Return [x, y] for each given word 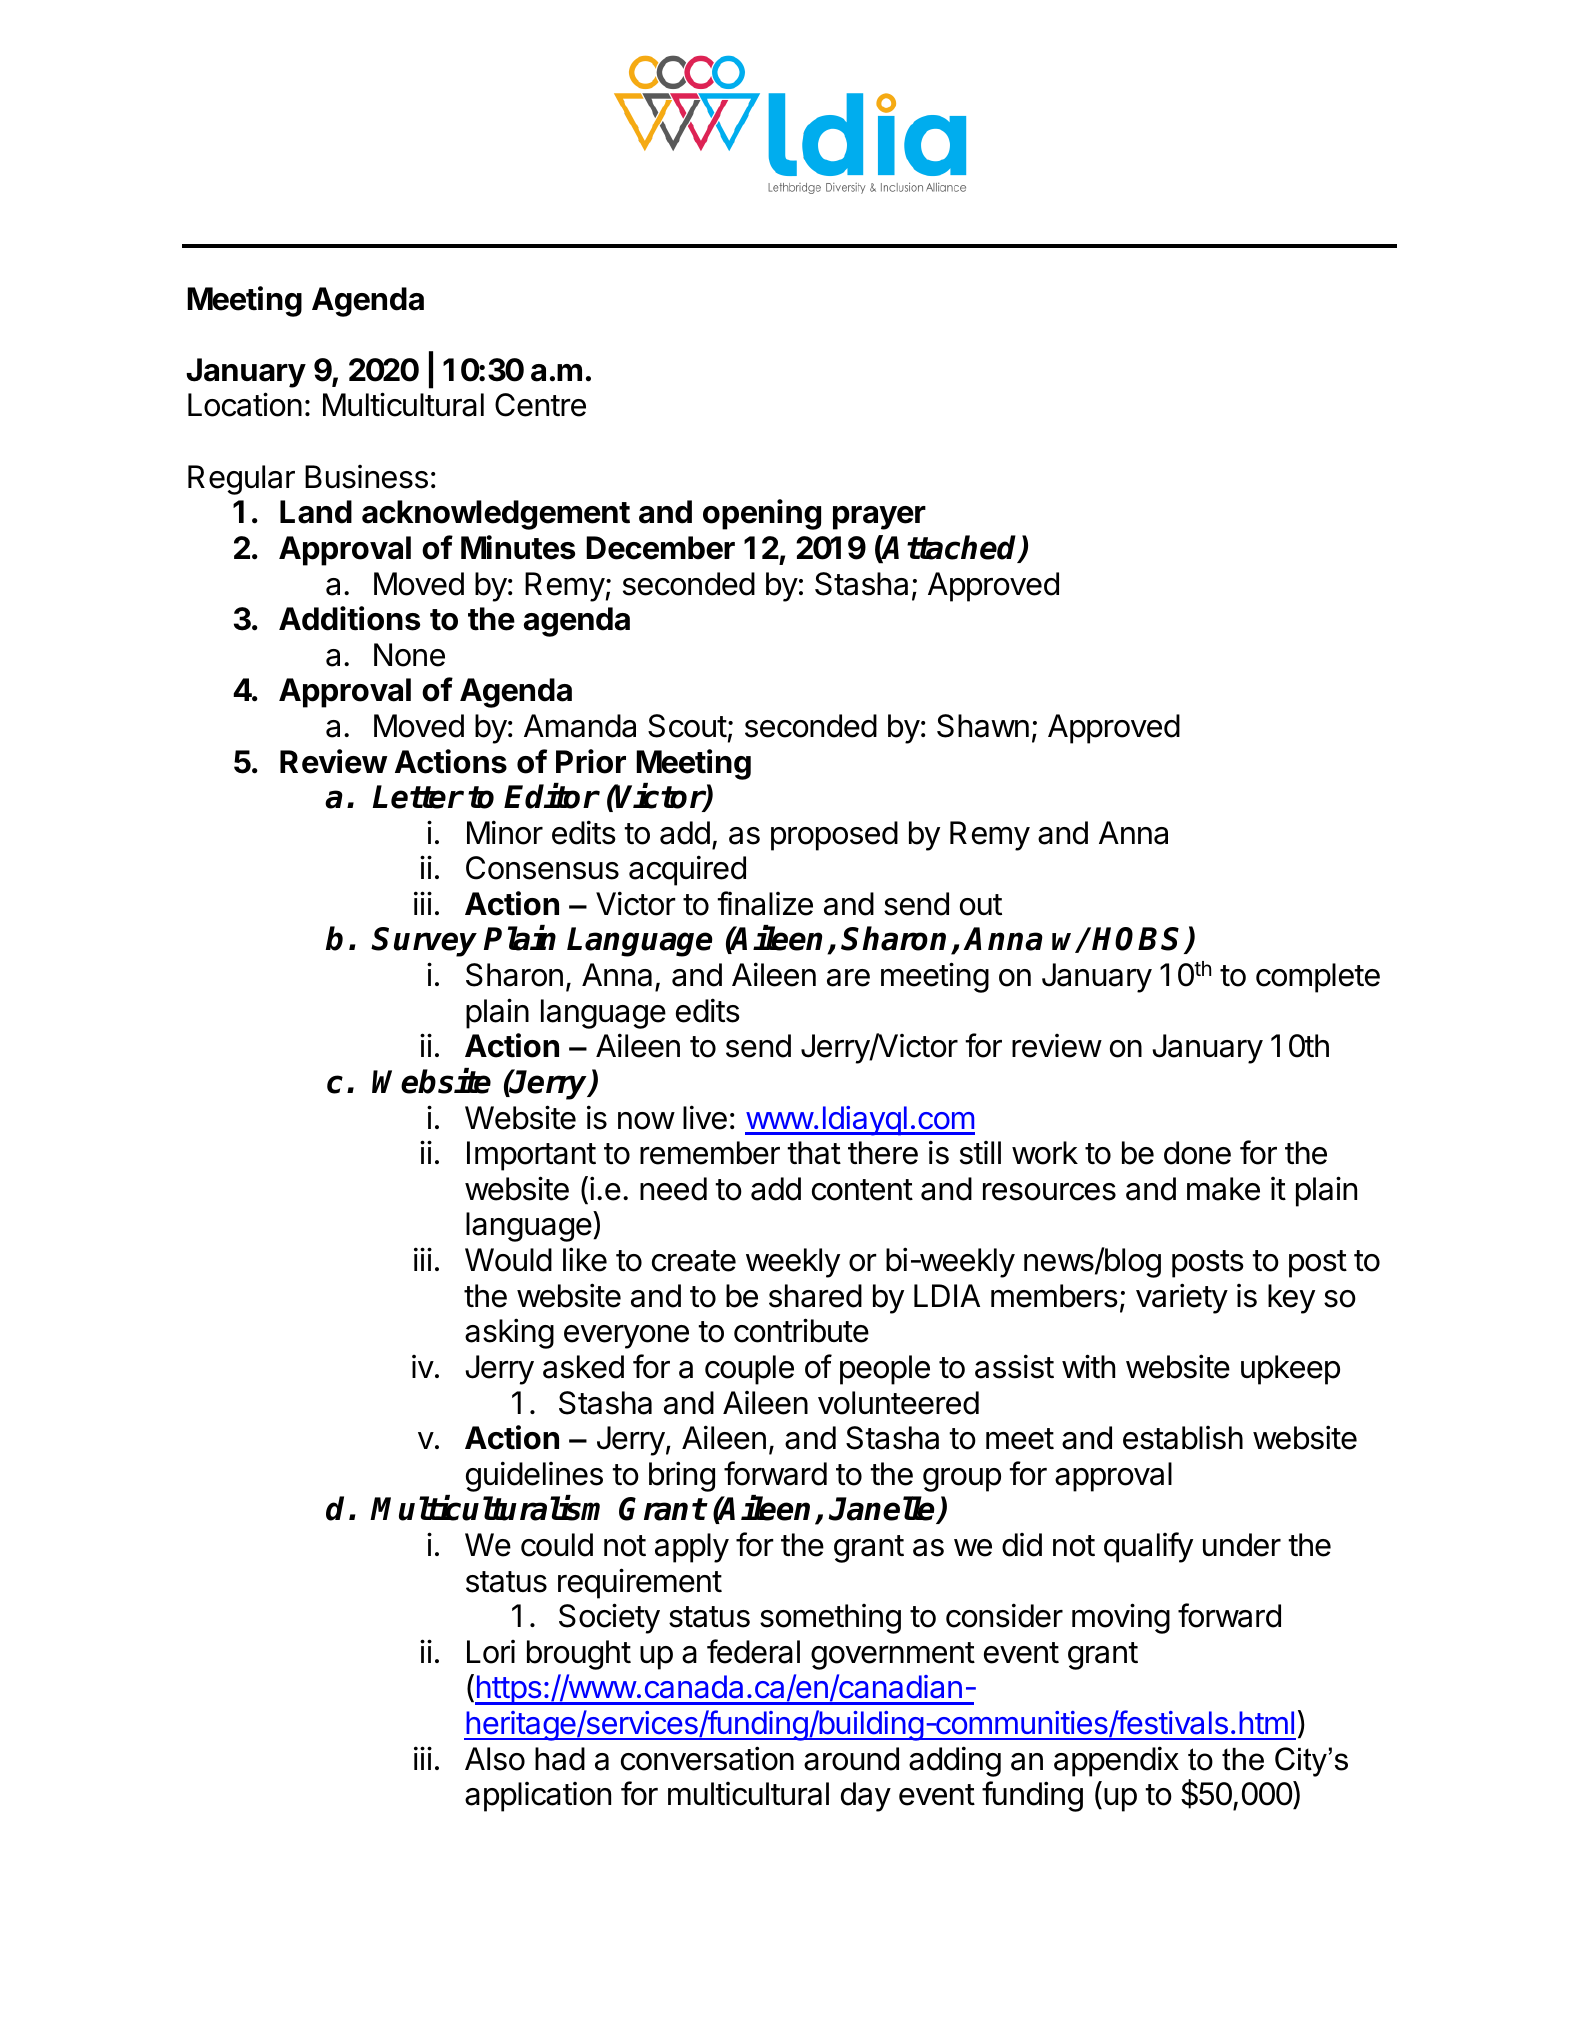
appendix [1116, 1761]
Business [366, 477]
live [705, 1117]
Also [495, 1759]
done [1197, 1153]
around [851, 1759]
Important [531, 1156]
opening [762, 514]
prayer [879, 518]
